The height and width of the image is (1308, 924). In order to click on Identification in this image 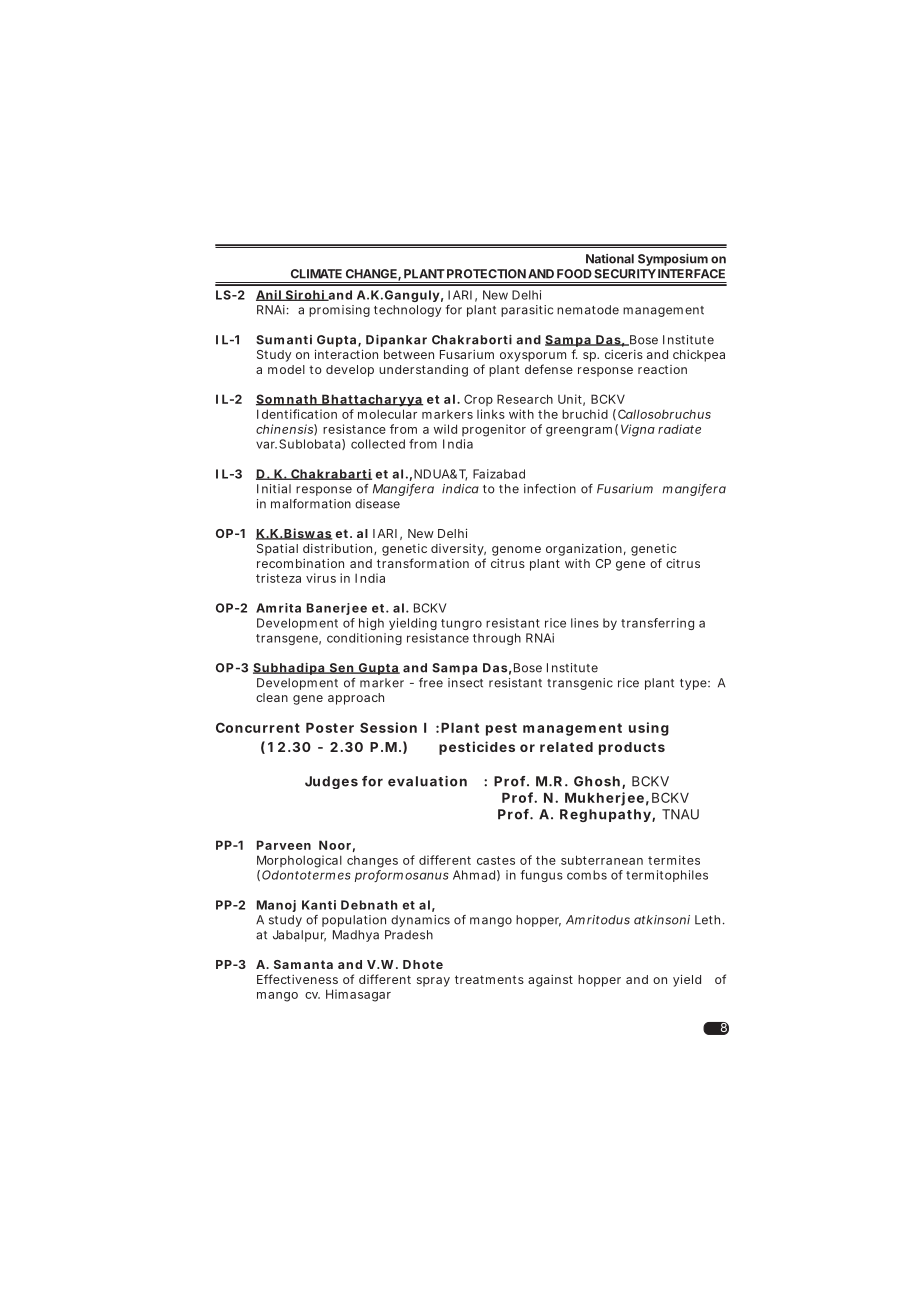, I will do `click(297, 414)`.
